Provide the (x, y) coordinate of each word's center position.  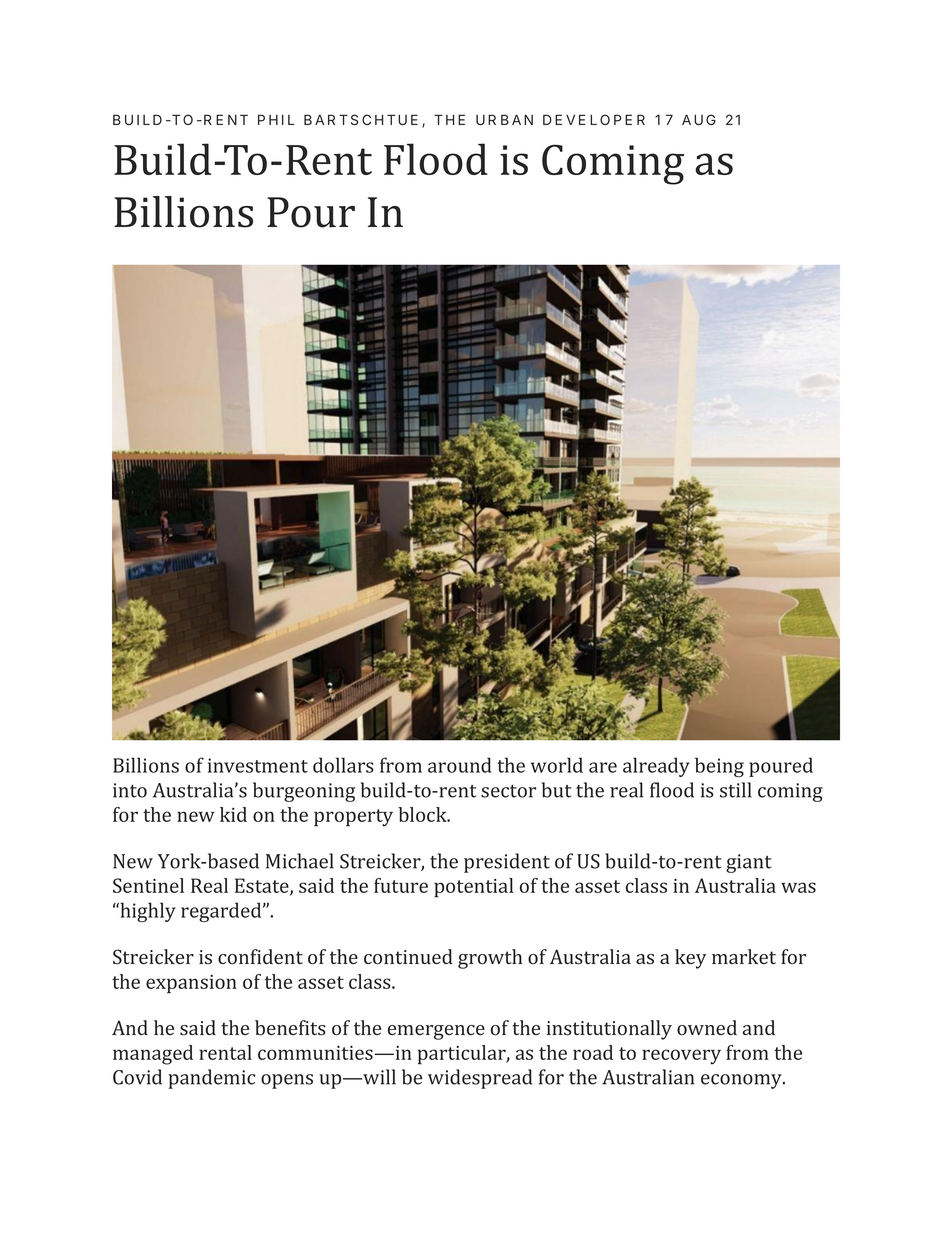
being (719, 767)
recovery (681, 1057)
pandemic (211, 1079)
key (690, 959)
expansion (191, 984)
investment (258, 765)
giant (748, 863)
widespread (480, 1079)
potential (474, 888)
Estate (263, 887)
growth (490, 959)
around (460, 765)
